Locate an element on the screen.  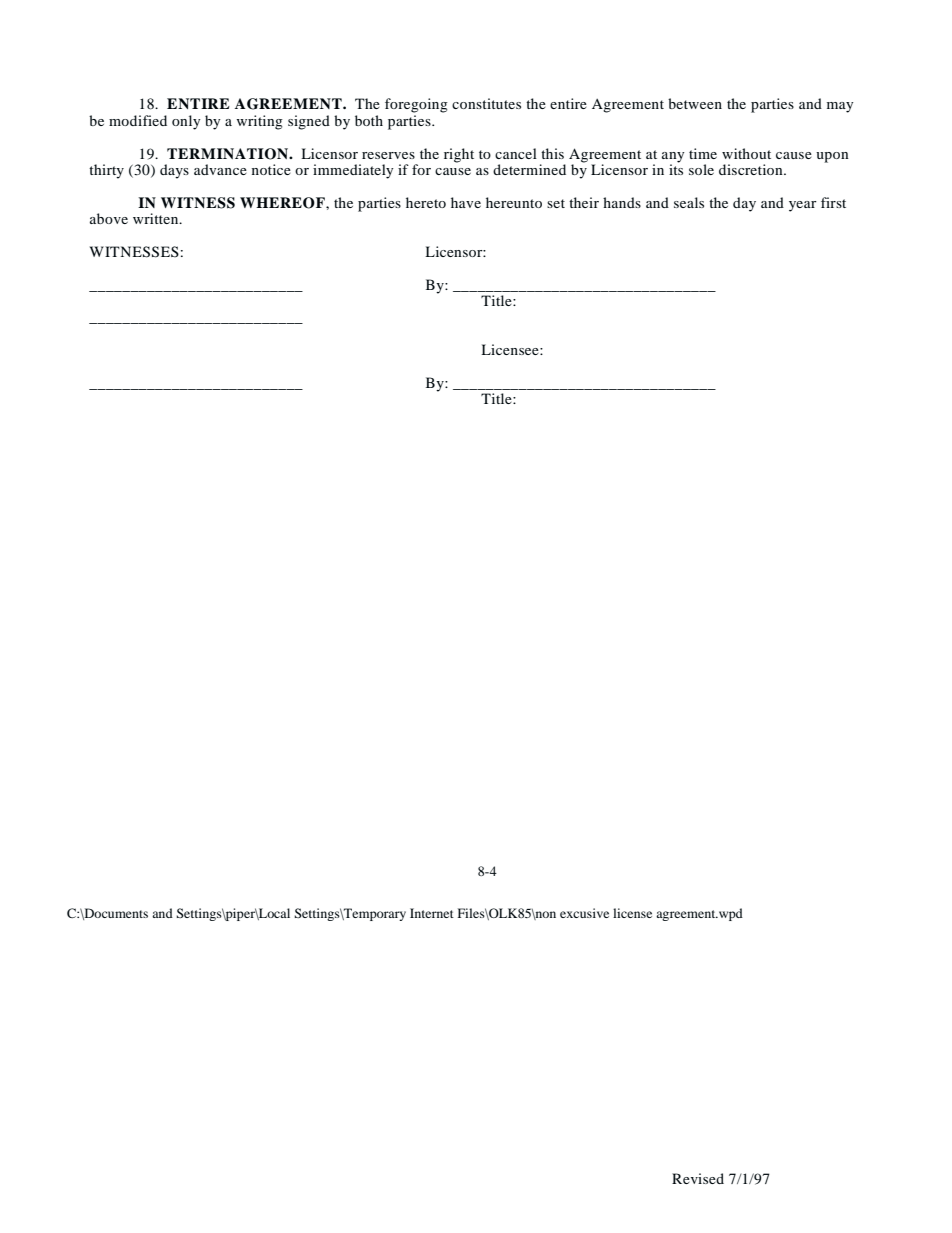
right is located at coordinates (459, 155).
